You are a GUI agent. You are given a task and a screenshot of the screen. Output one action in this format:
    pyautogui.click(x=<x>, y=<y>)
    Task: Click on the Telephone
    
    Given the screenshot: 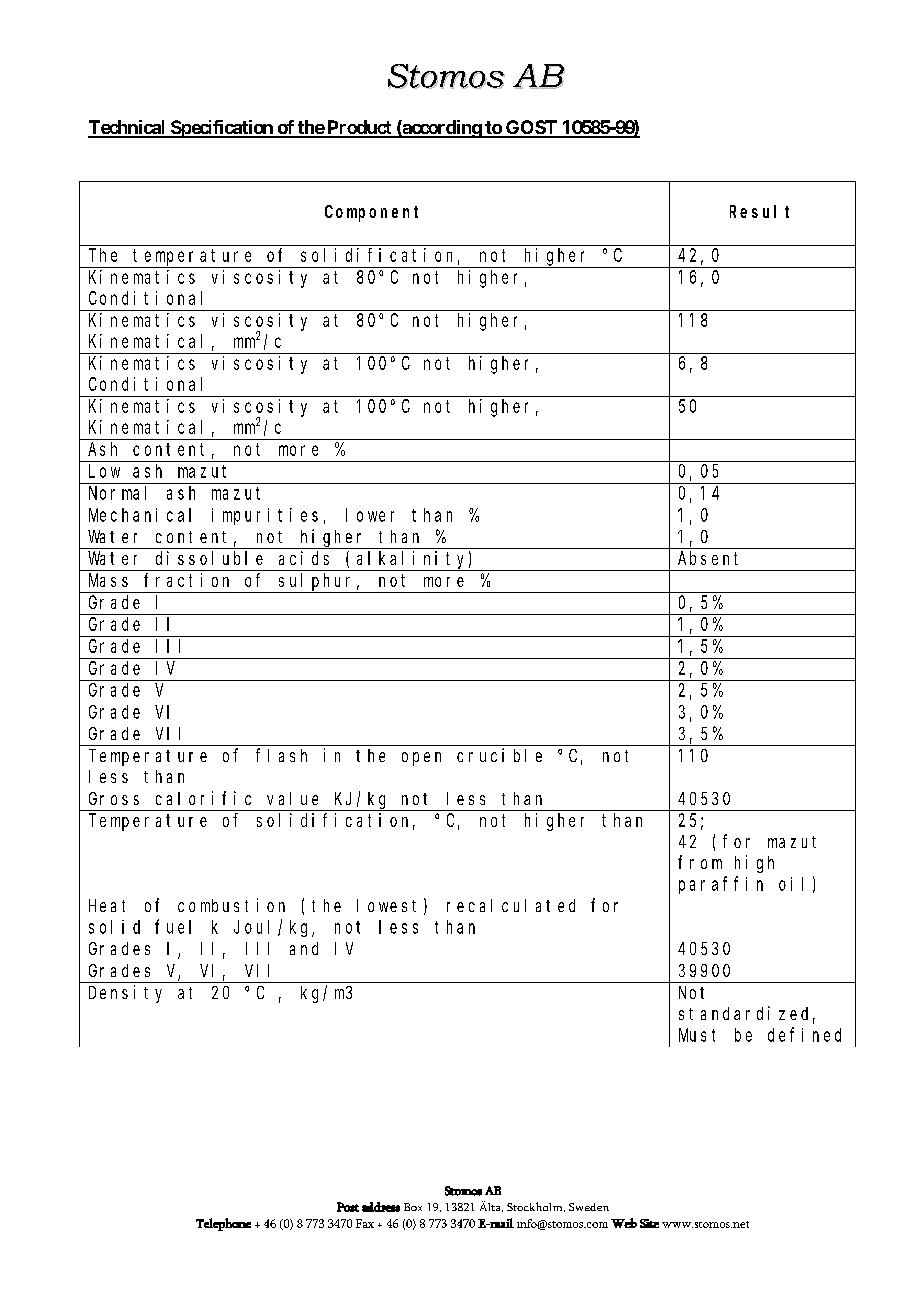 What is the action you would take?
    pyautogui.click(x=223, y=1224)
